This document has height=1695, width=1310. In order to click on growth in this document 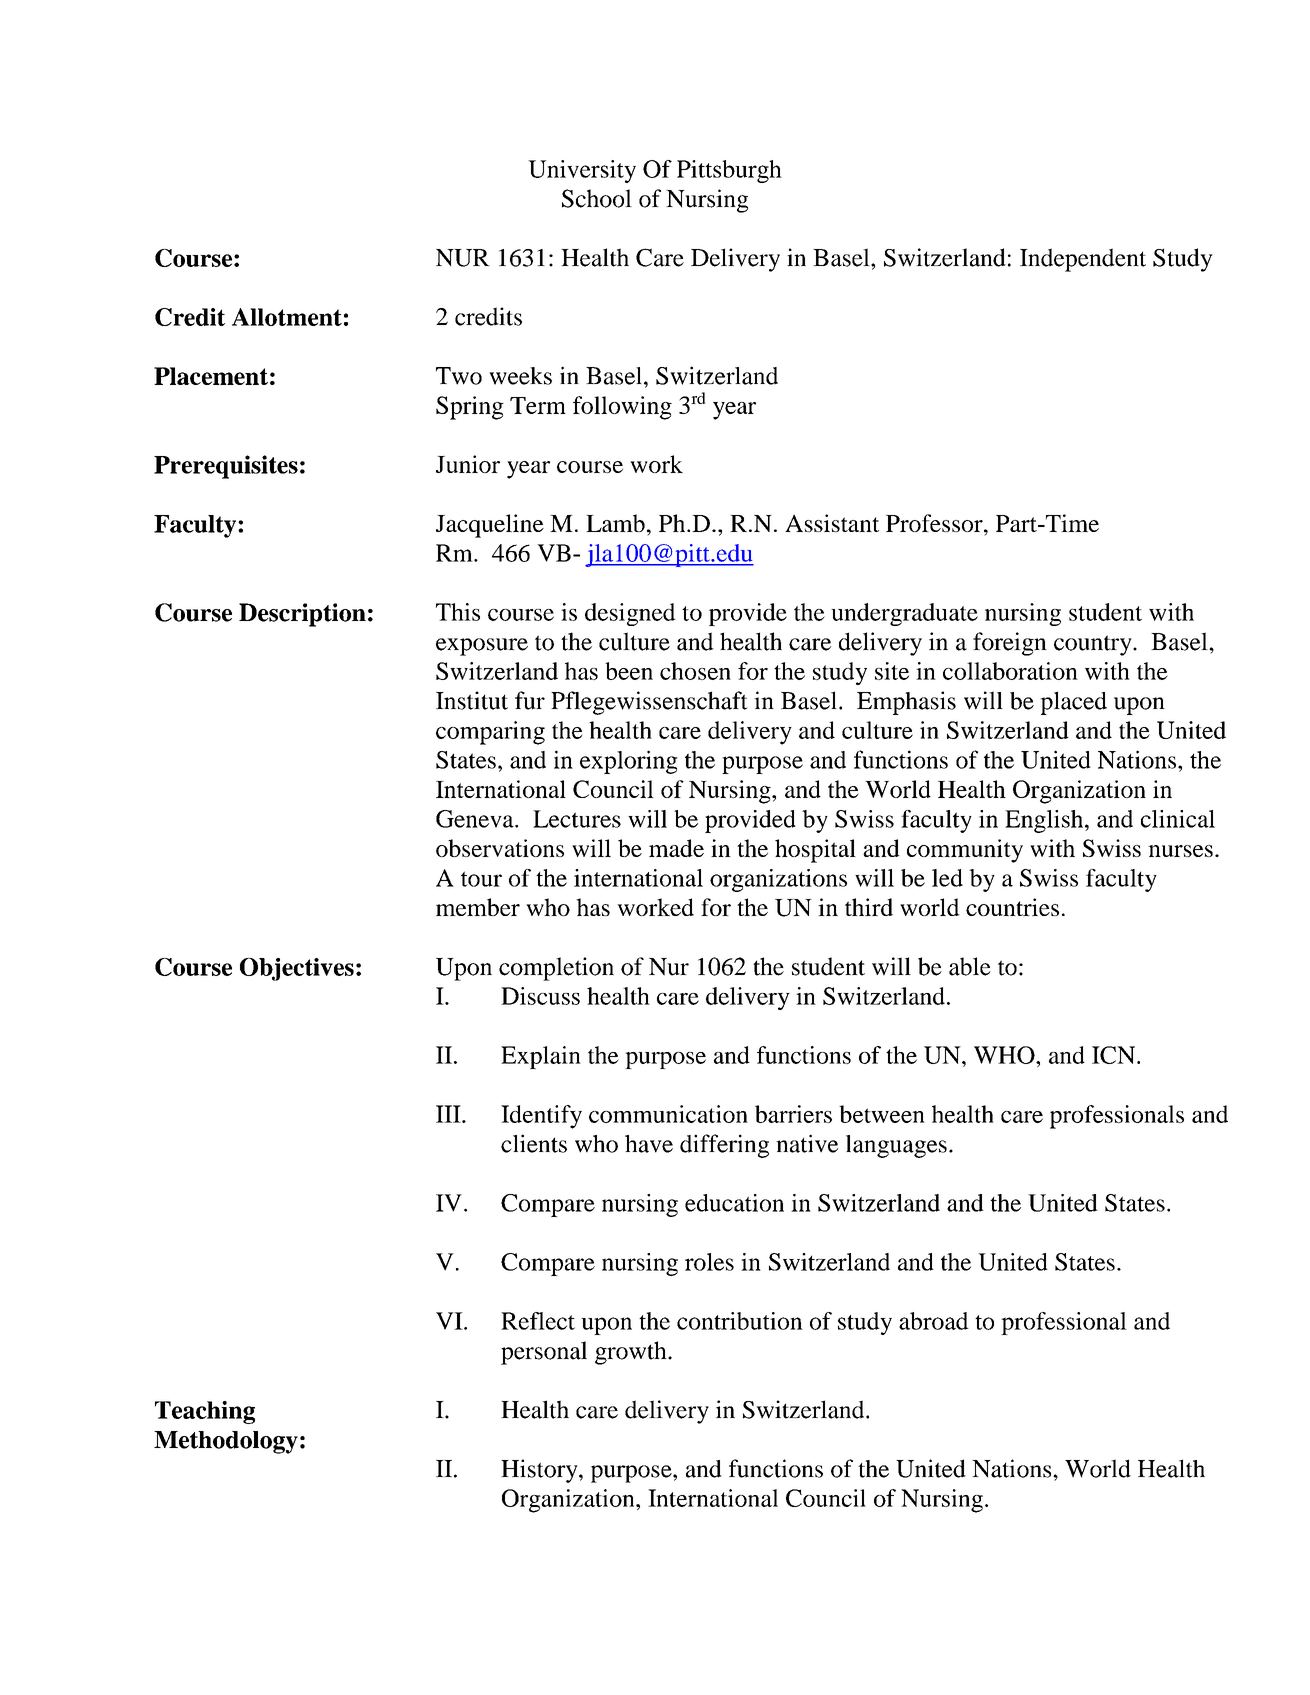, I will do `click(632, 1353)`.
